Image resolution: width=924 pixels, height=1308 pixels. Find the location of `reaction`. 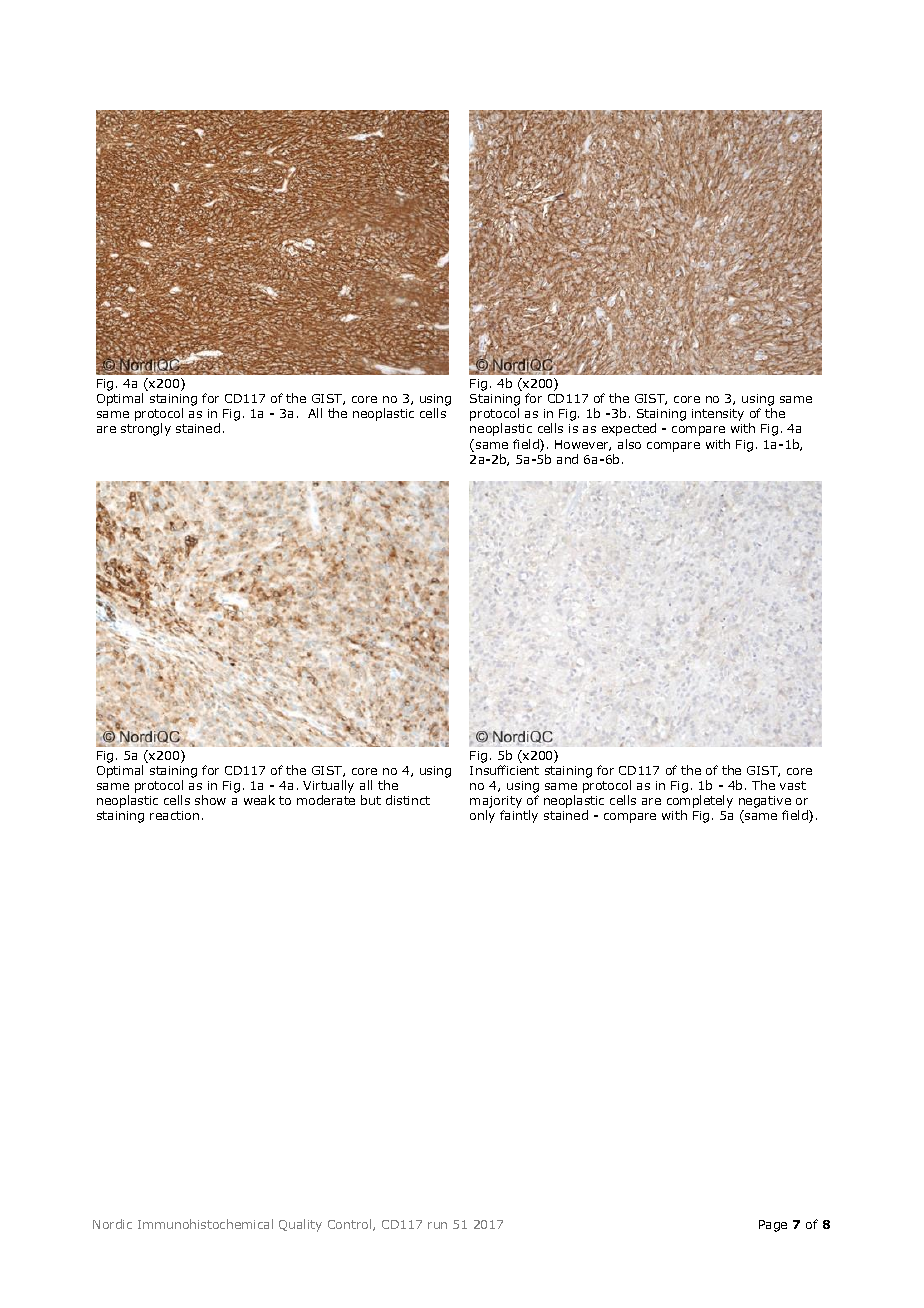

reaction is located at coordinates (174, 815).
